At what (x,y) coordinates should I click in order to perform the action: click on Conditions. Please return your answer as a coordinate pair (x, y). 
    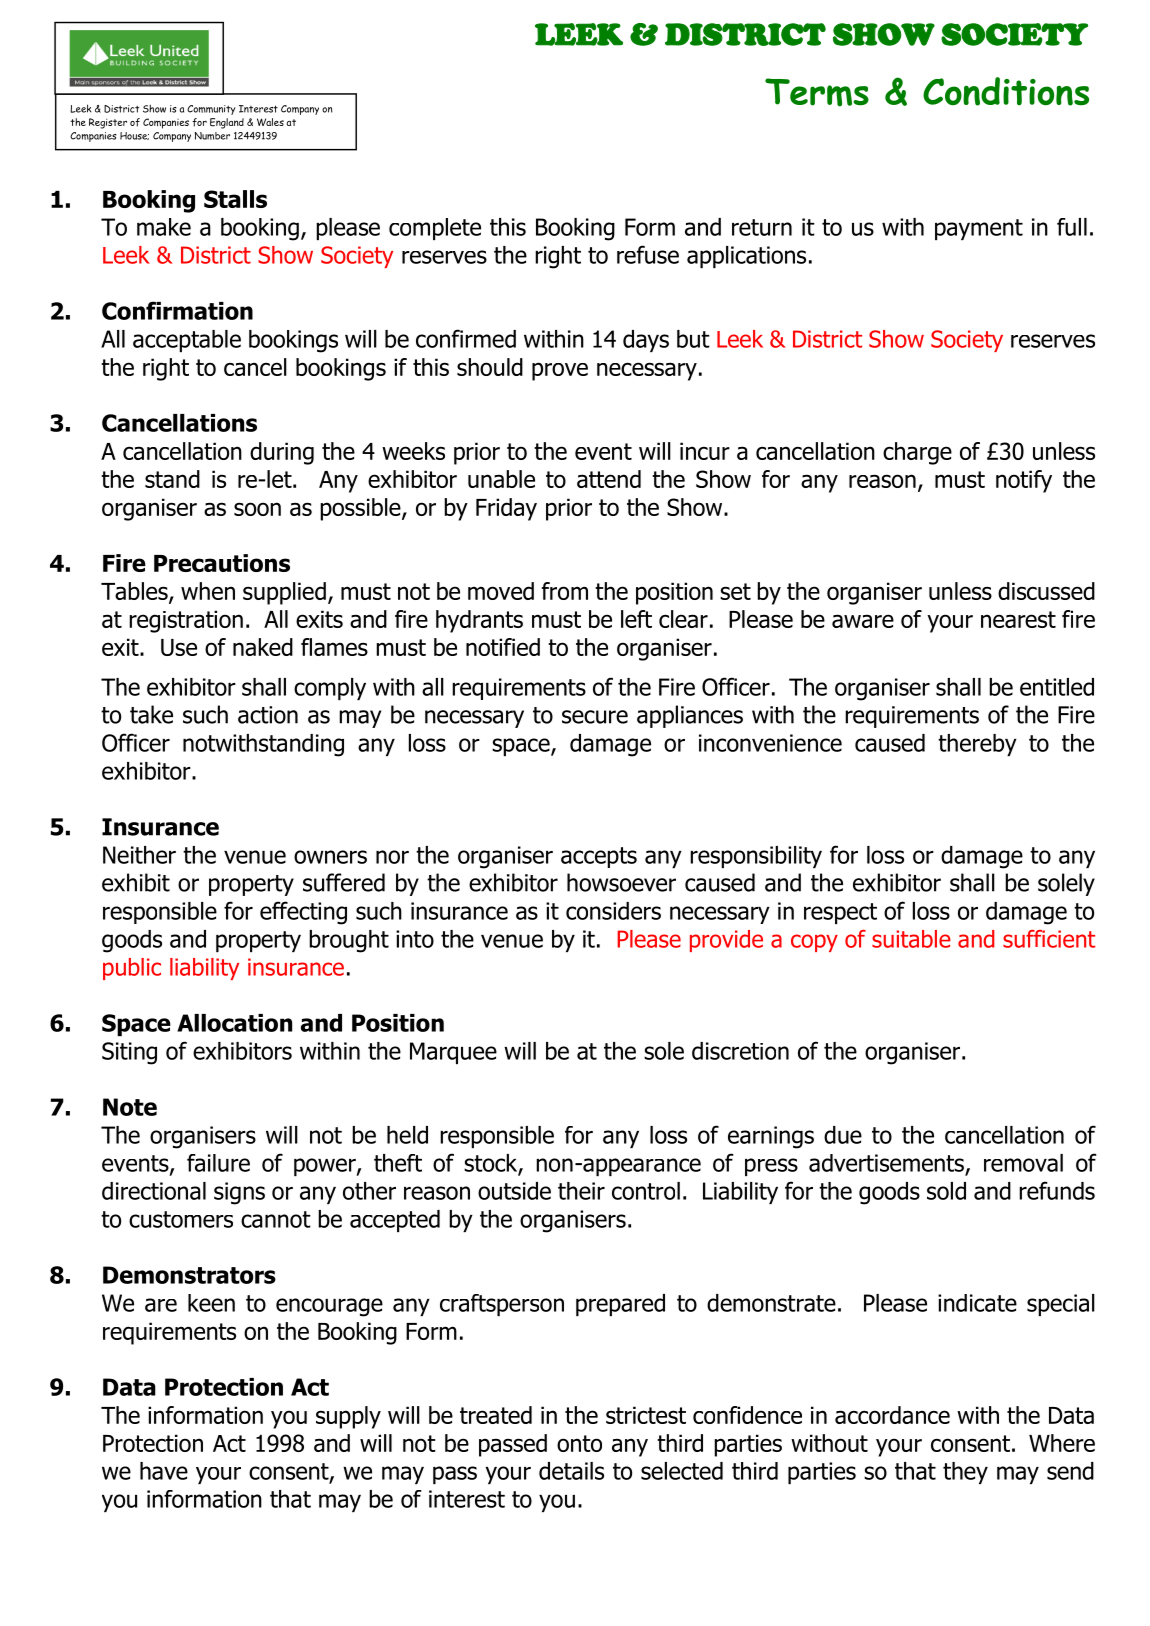
    Looking at the image, I should click on (1006, 91).
